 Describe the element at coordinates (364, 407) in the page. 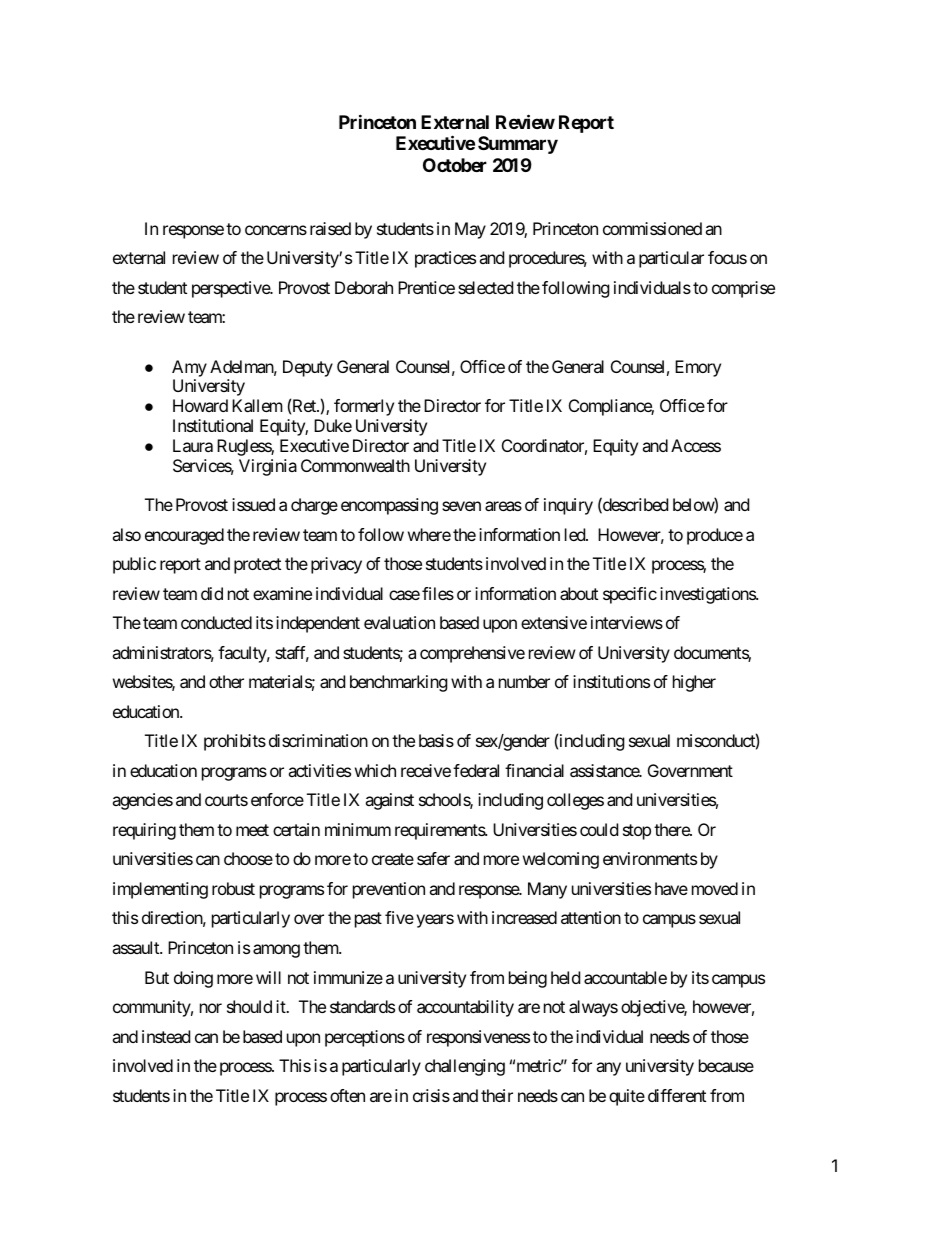

I see `formerly` at that location.
